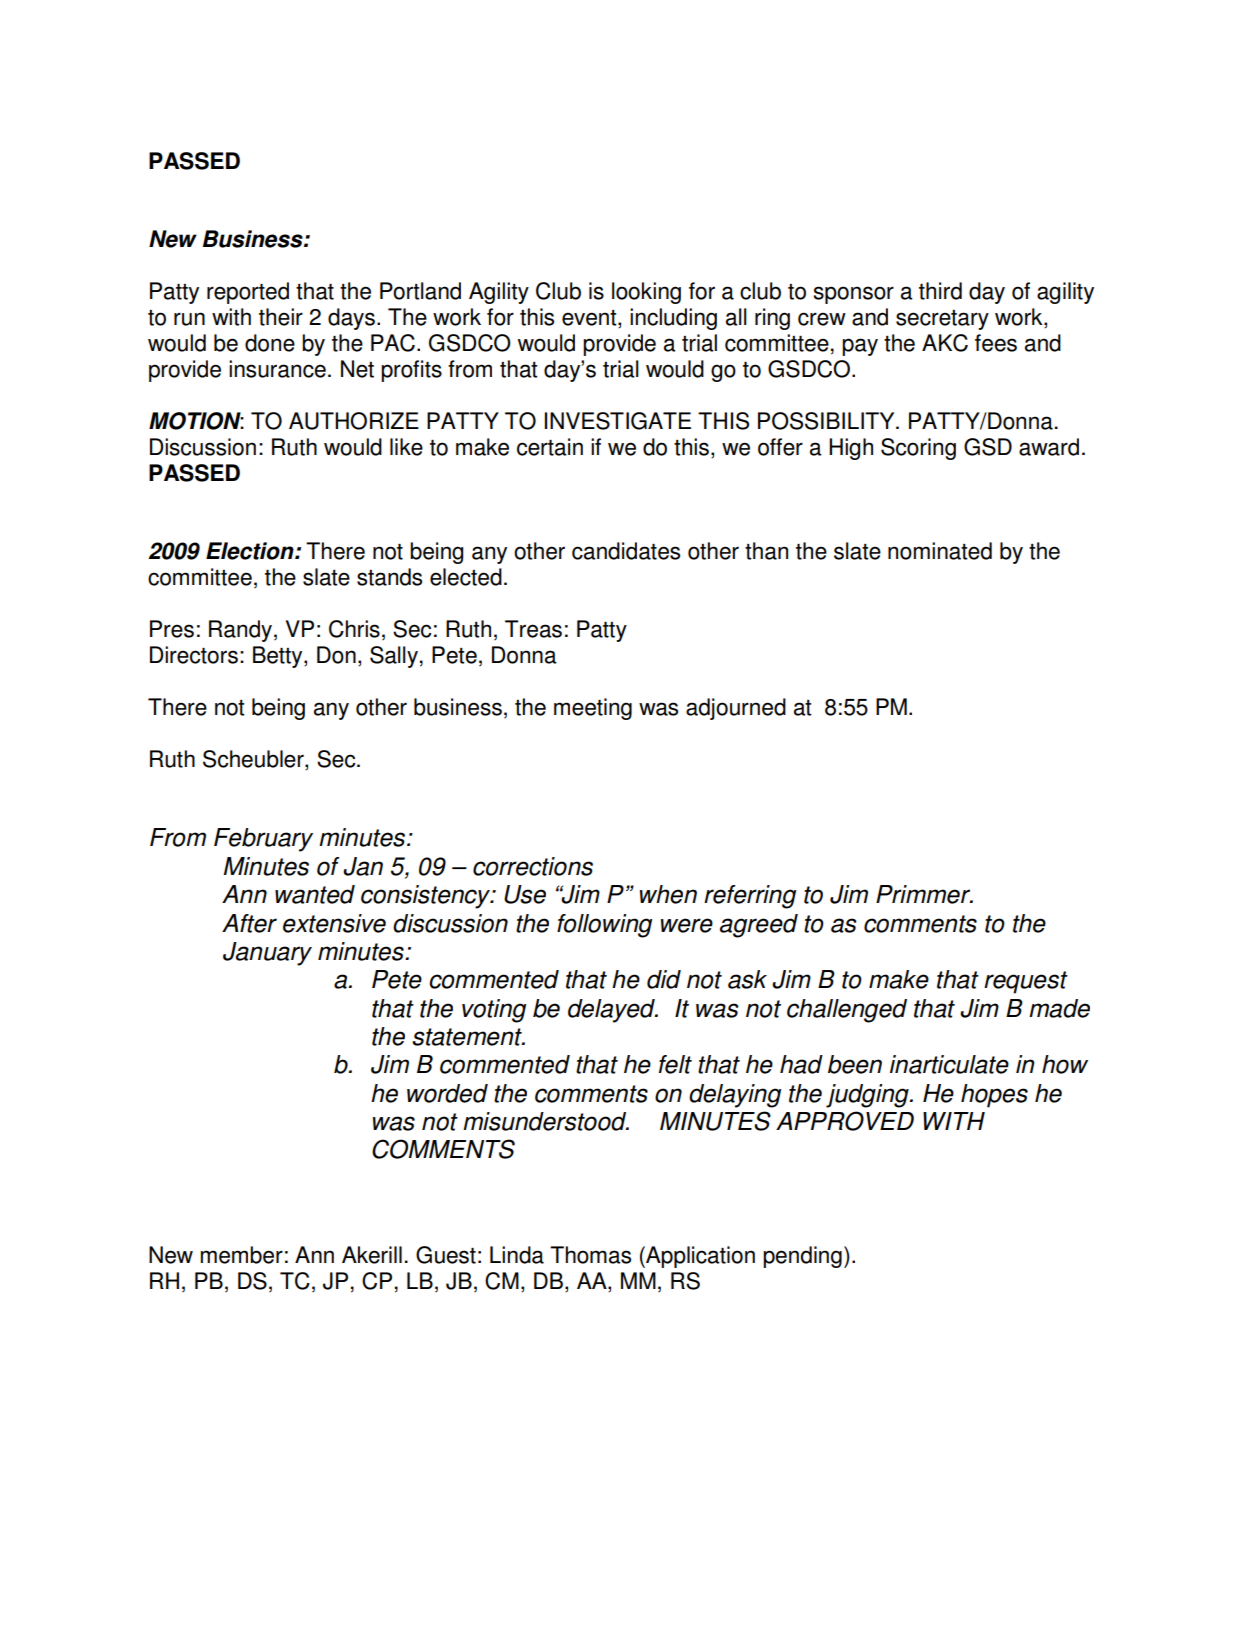 This image has width=1258, height=1628. I want to click on their, so click(281, 317).
